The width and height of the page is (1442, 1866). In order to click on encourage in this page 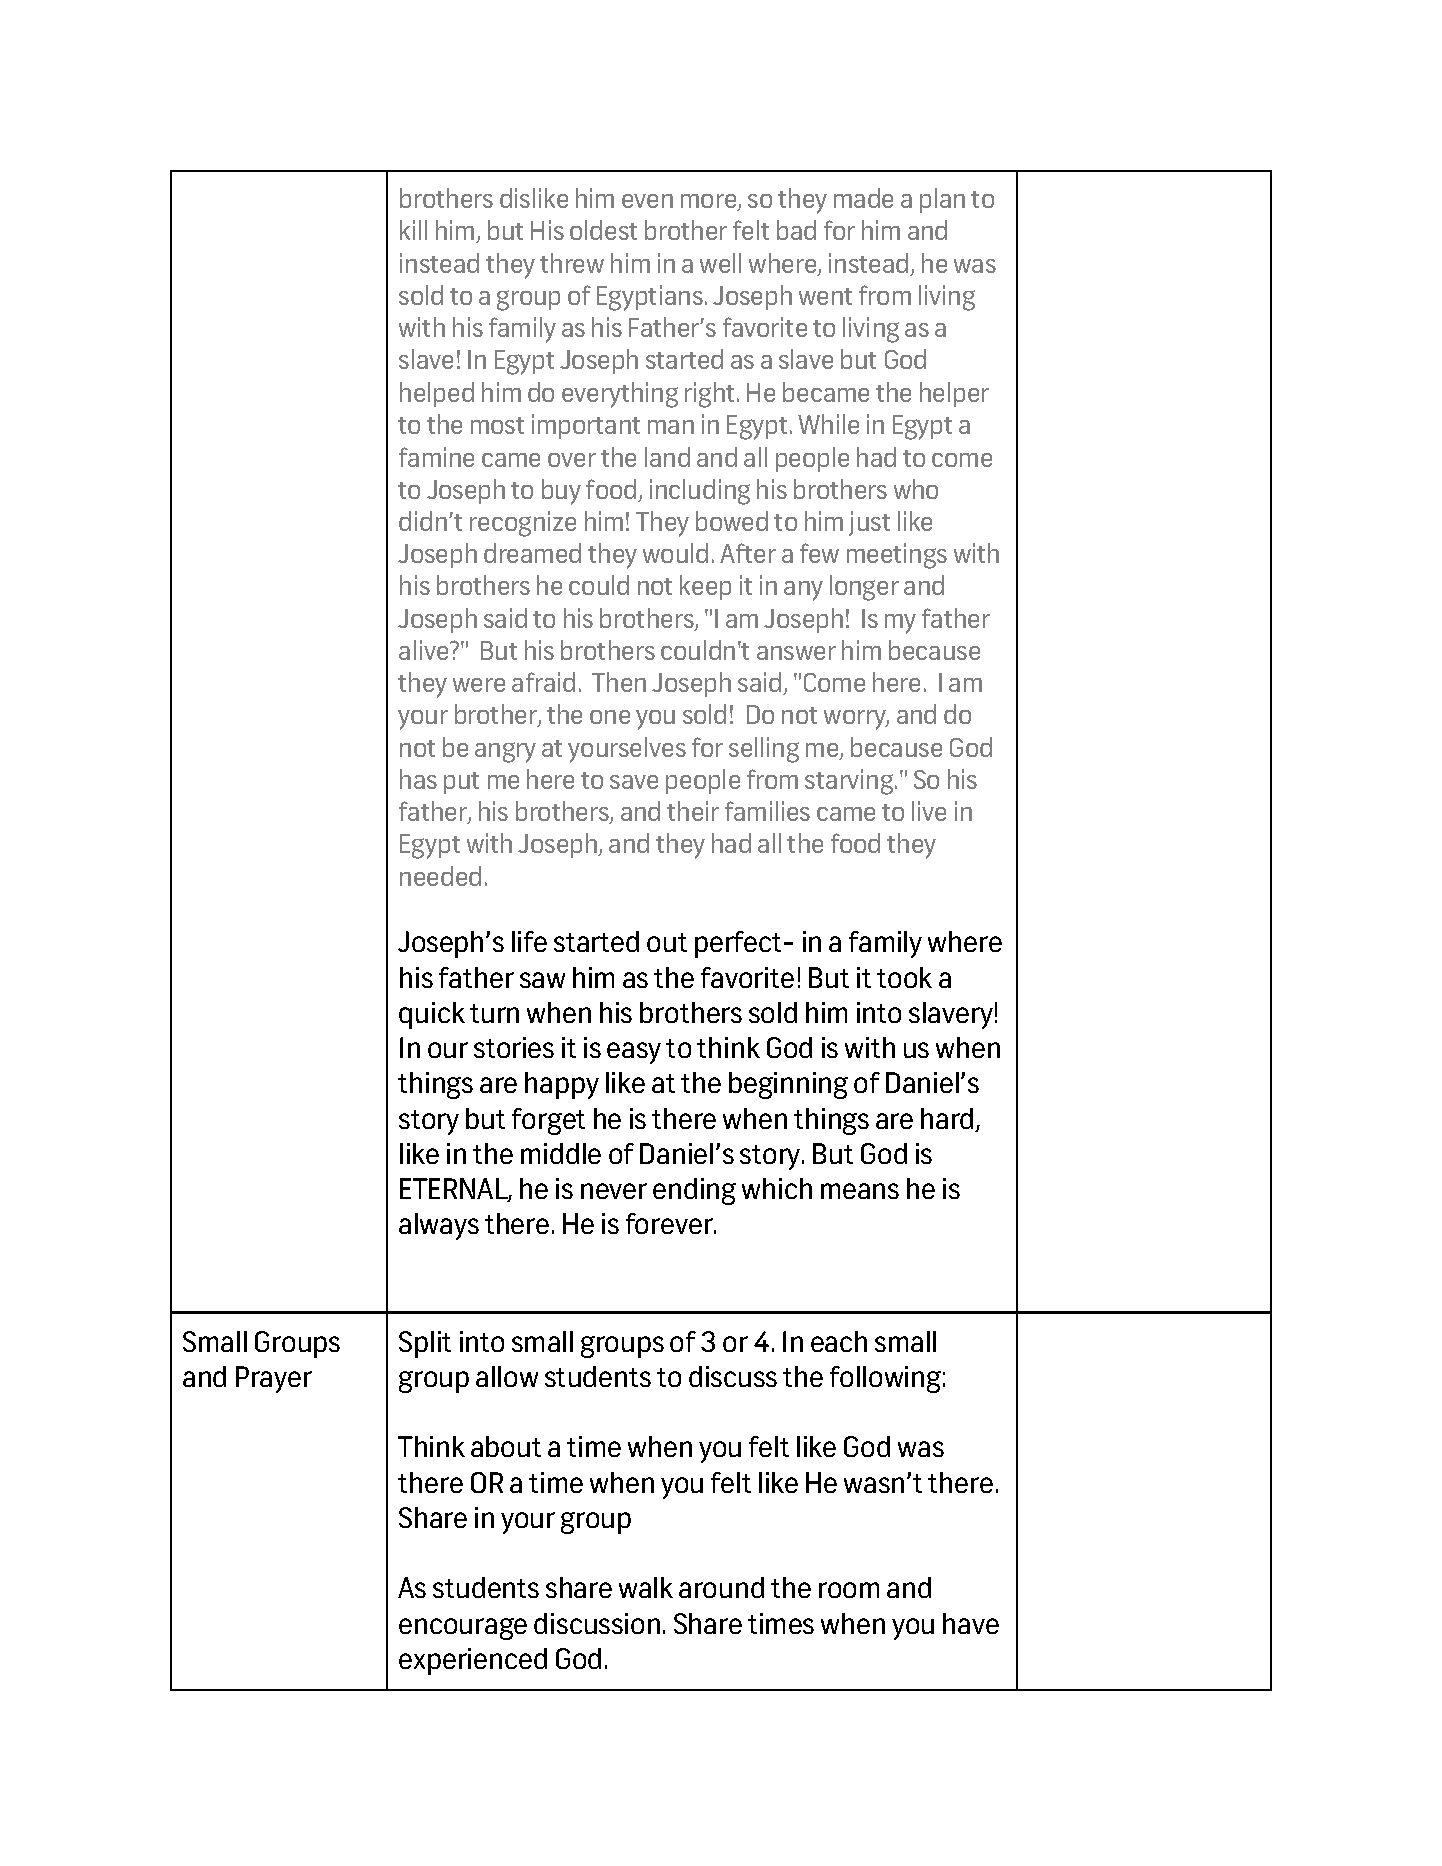, I will do `click(463, 1629)`.
